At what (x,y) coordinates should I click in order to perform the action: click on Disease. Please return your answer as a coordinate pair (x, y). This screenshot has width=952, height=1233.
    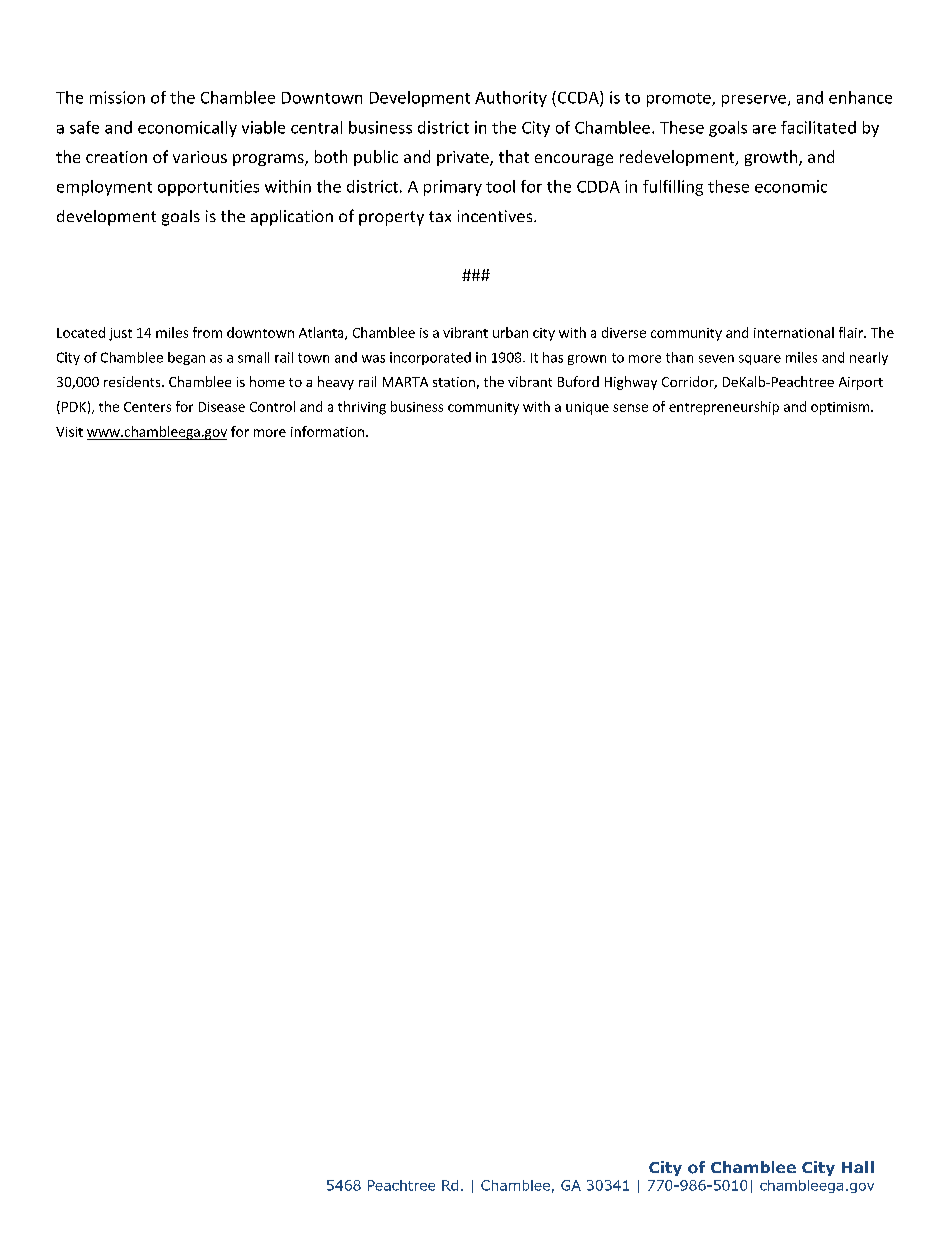
    Looking at the image, I should click on (222, 407).
